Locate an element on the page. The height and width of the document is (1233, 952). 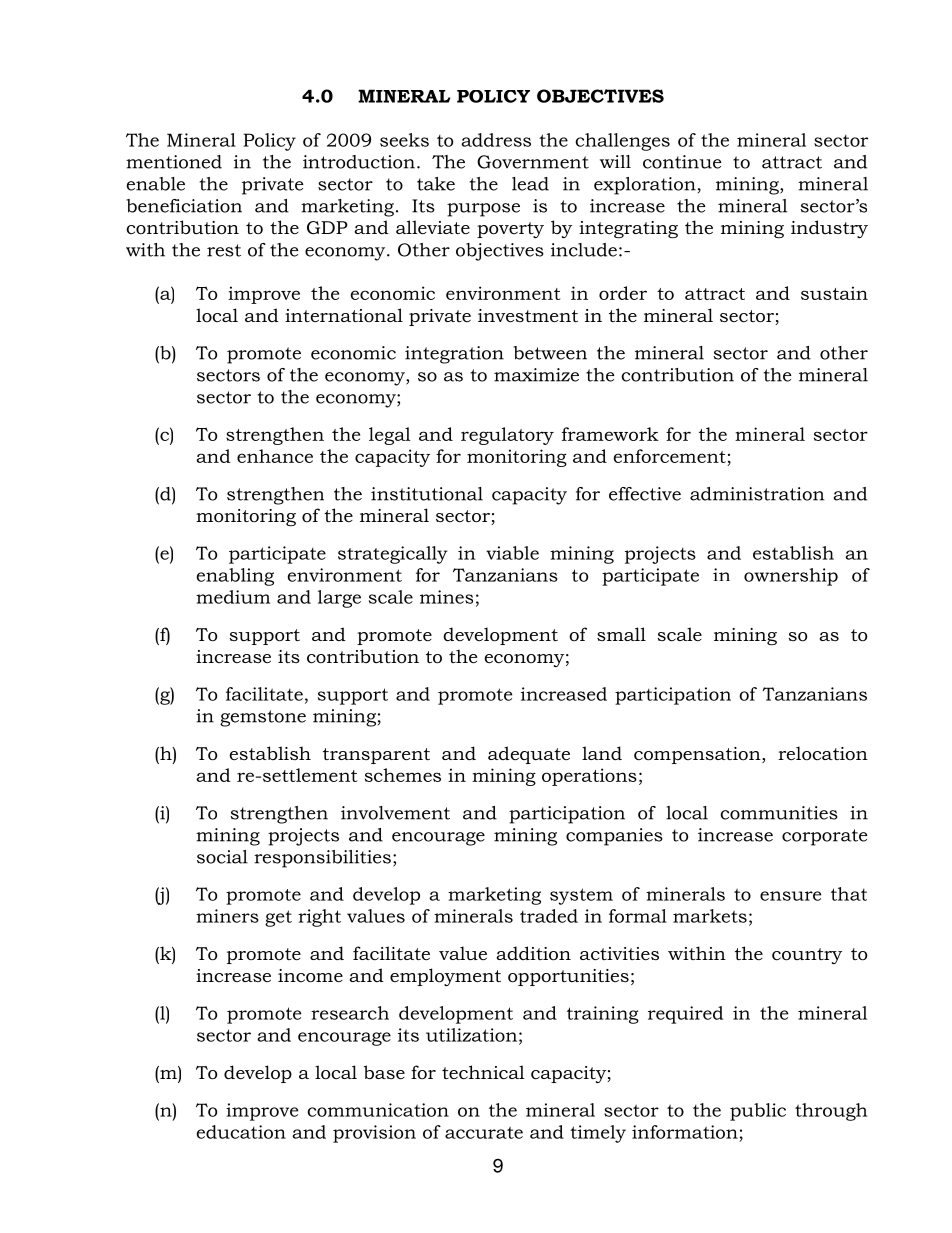
accurate is located at coordinates (484, 1133).
